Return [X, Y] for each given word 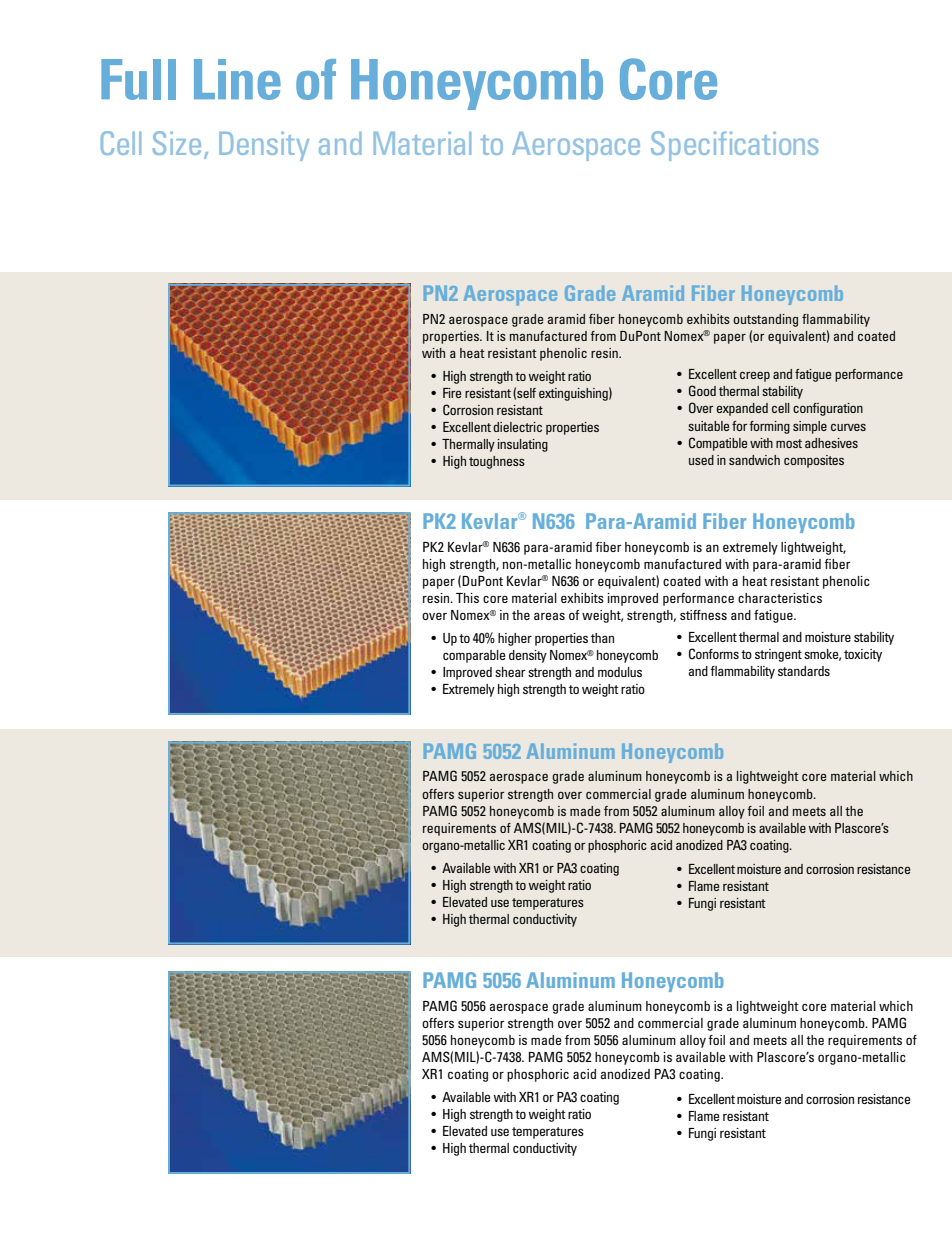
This [467, 598]
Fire [452, 393]
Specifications [734, 146]
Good [702, 390]
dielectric [517, 427]
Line [237, 79]
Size [177, 143]
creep [755, 376]
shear [510, 672]
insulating [522, 445]
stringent [778, 655]
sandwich [754, 460]
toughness [497, 462]
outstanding [765, 320]
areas [549, 616]
